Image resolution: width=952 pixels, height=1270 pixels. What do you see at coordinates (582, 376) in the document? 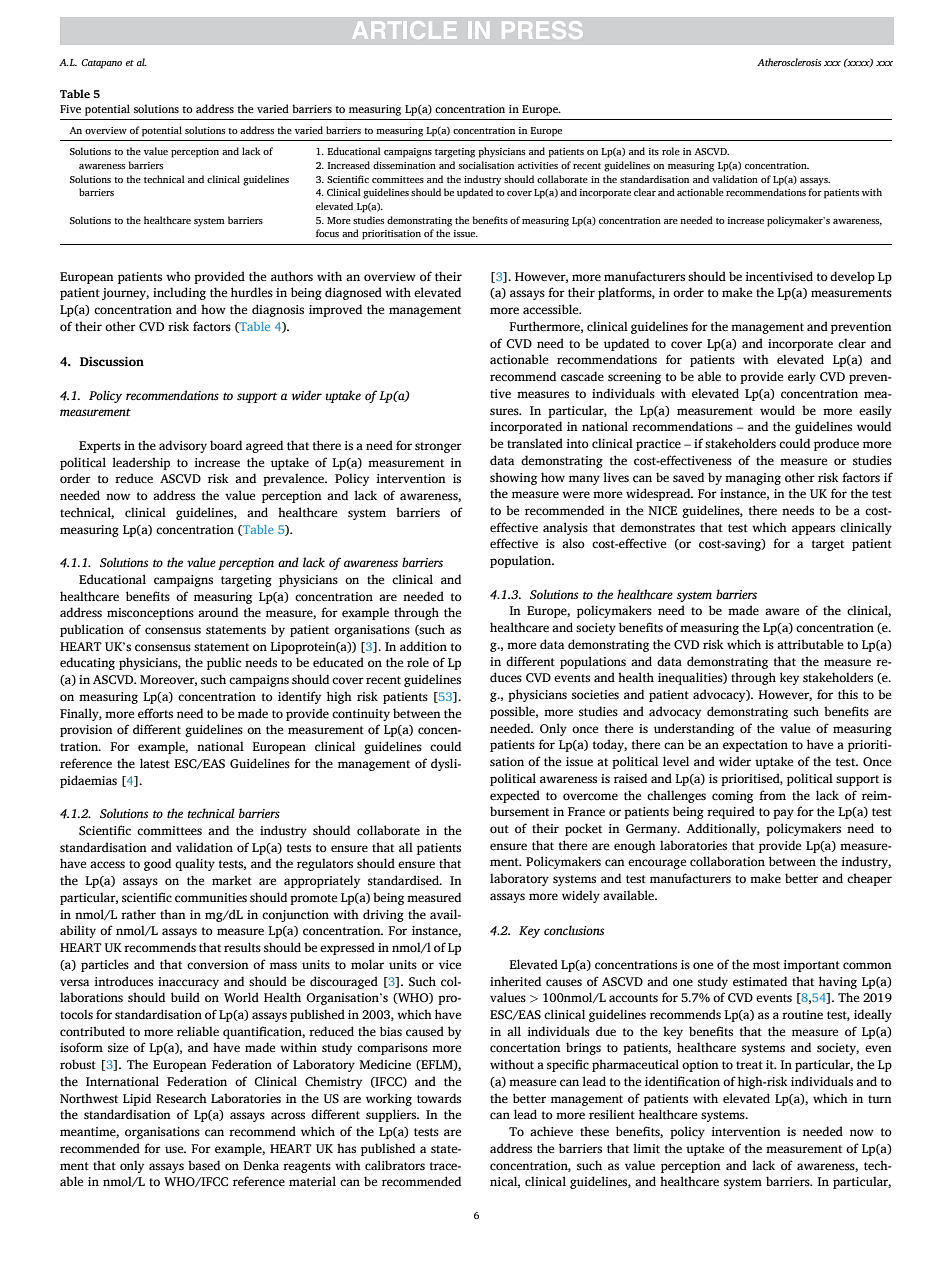
I see `cascade` at bounding box center [582, 376].
